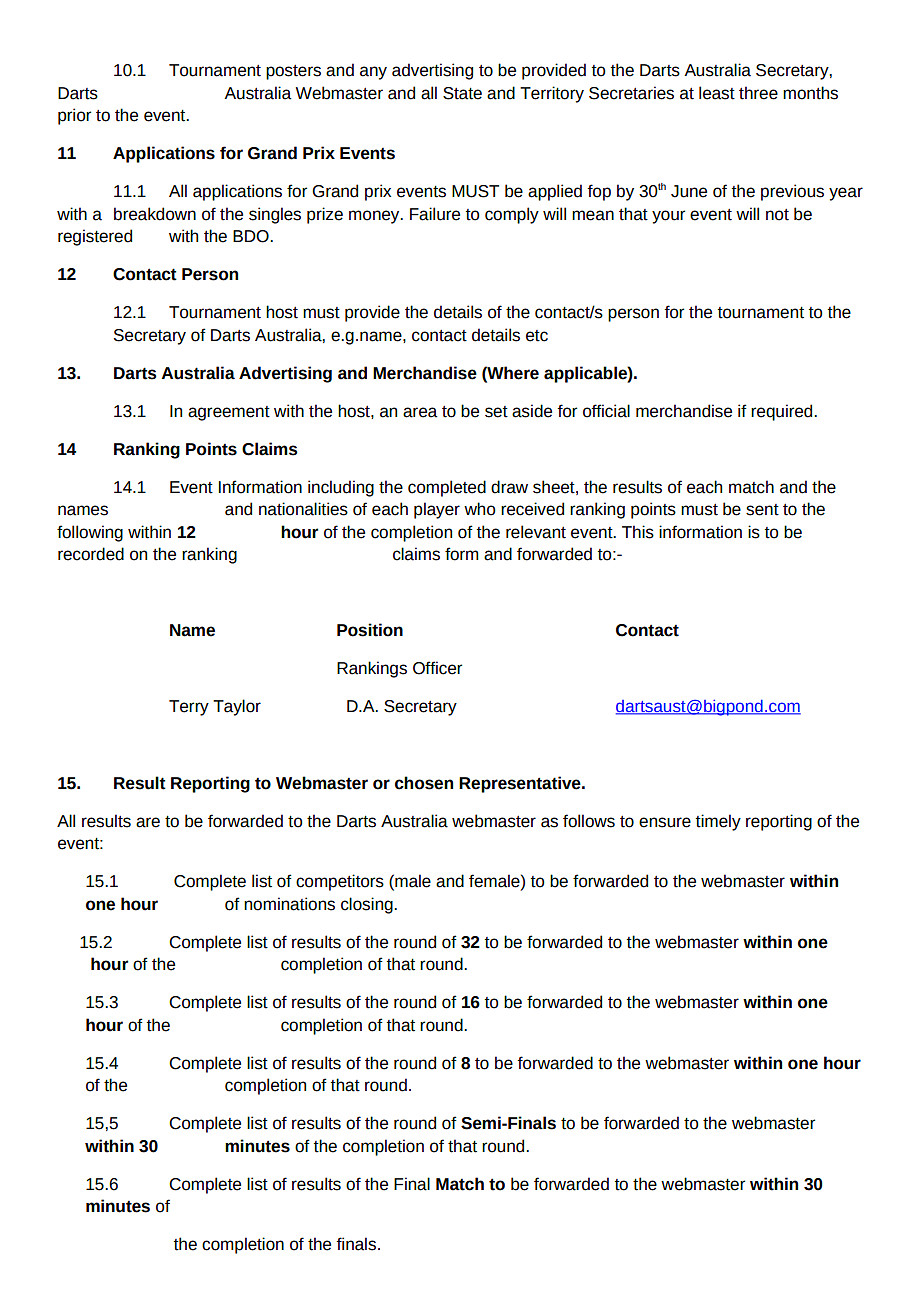 This screenshot has width=924, height=1307. I want to click on who, so click(480, 509).
